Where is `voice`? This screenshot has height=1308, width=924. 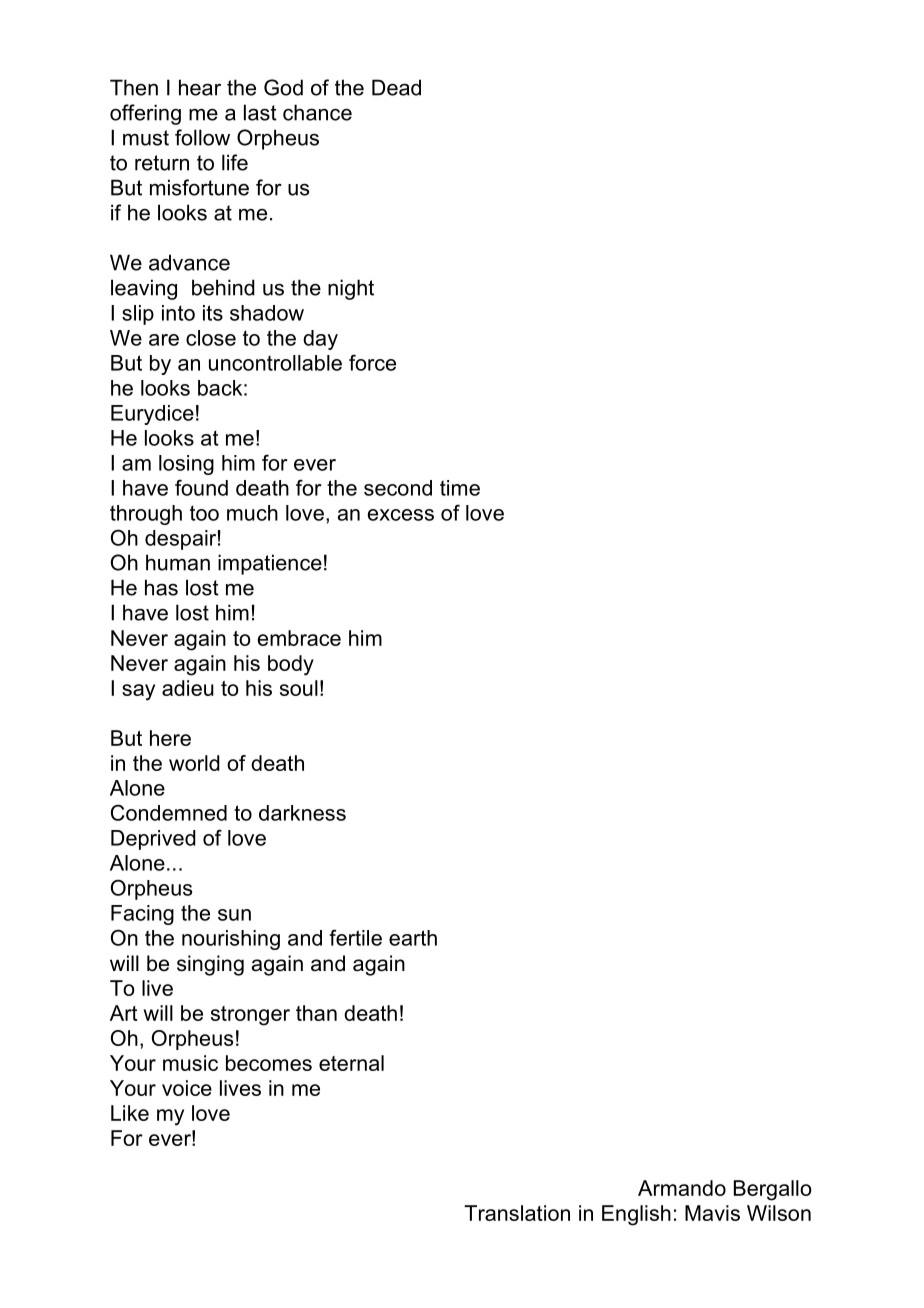
voice is located at coordinates (187, 1088).
